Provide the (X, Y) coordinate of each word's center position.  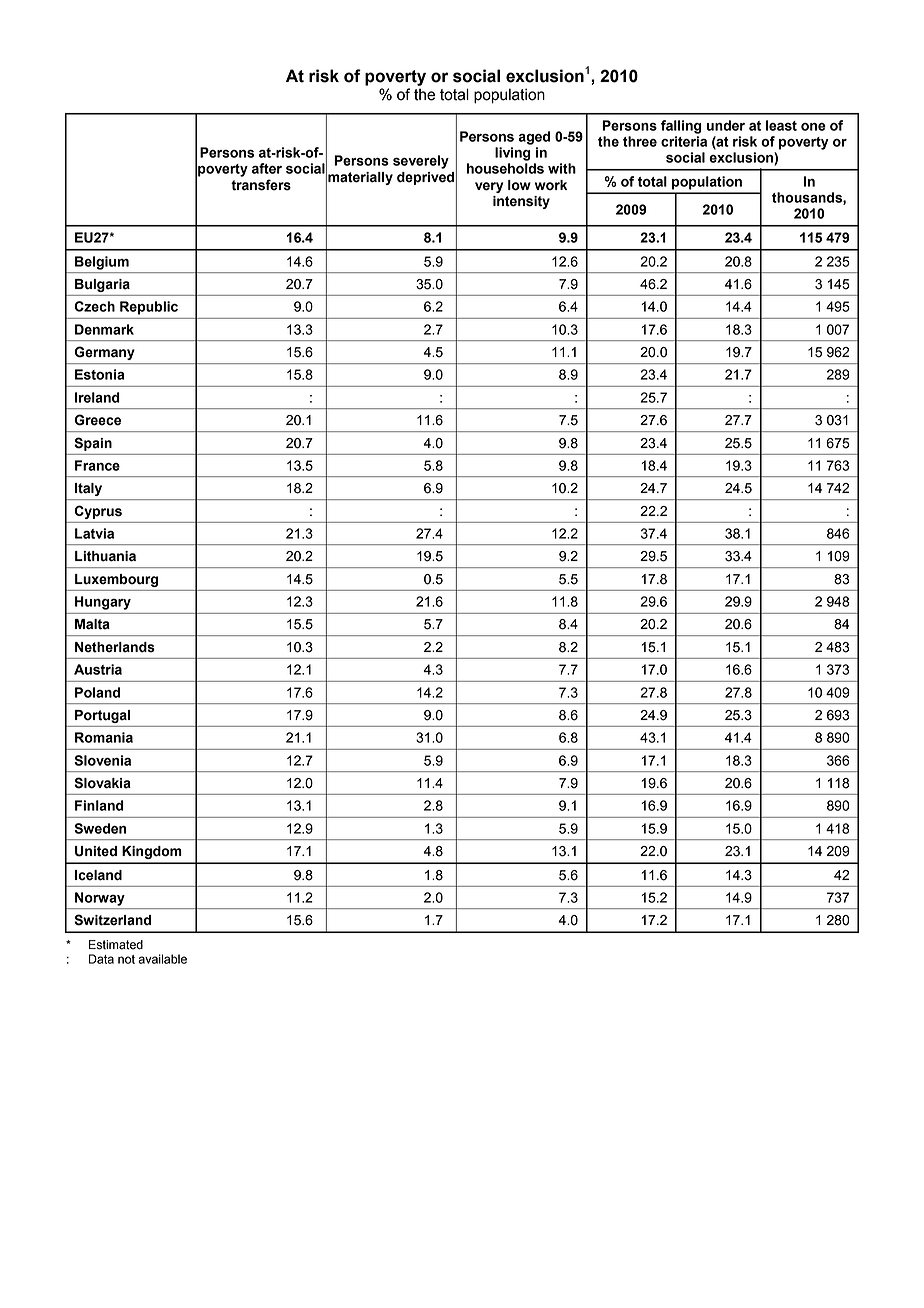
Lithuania (105, 556)
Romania (104, 737)
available (162, 959)
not (126, 959)
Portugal (102, 716)
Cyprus (98, 512)
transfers (261, 185)
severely (421, 162)
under (726, 125)
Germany (104, 353)
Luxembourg (116, 580)
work (551, 185)
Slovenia (102, 760)
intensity (521, 202)
